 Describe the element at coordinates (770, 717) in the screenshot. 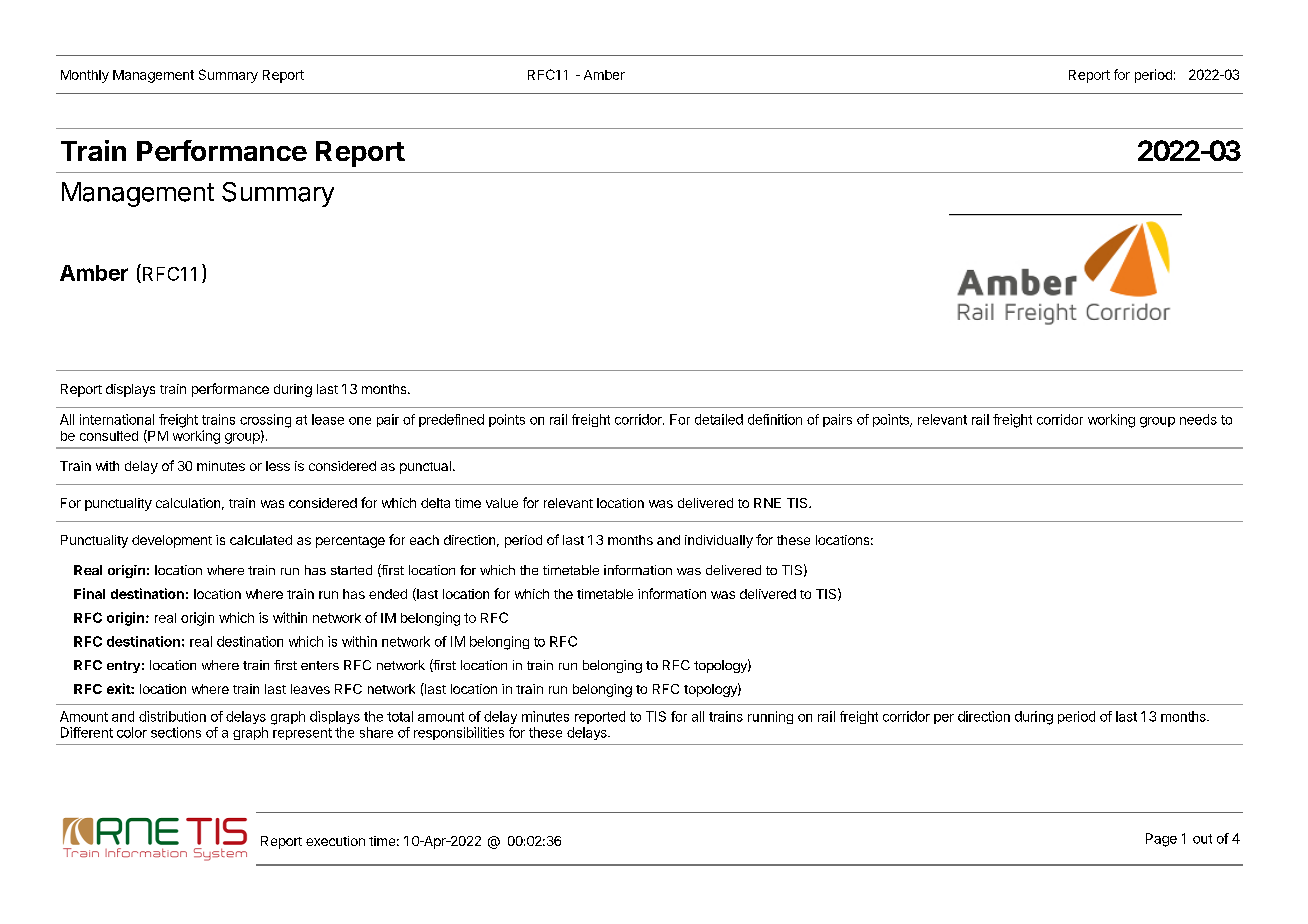

I see `running` at that location.
